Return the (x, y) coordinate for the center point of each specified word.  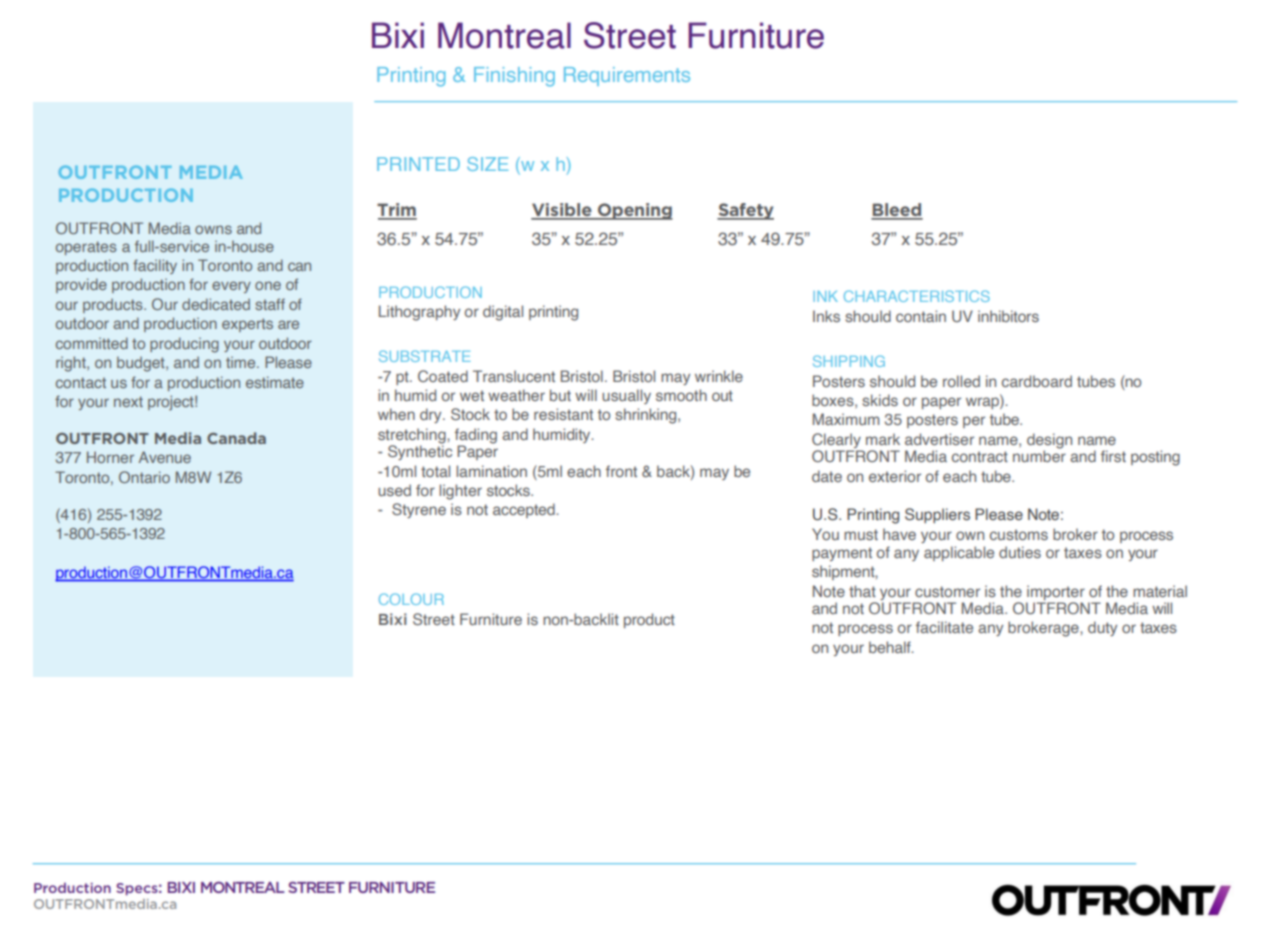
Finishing (514, 77)
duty (1102, 628)
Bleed (897, 211)
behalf (891, 647)
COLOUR (411, 599)
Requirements (627, 76)
